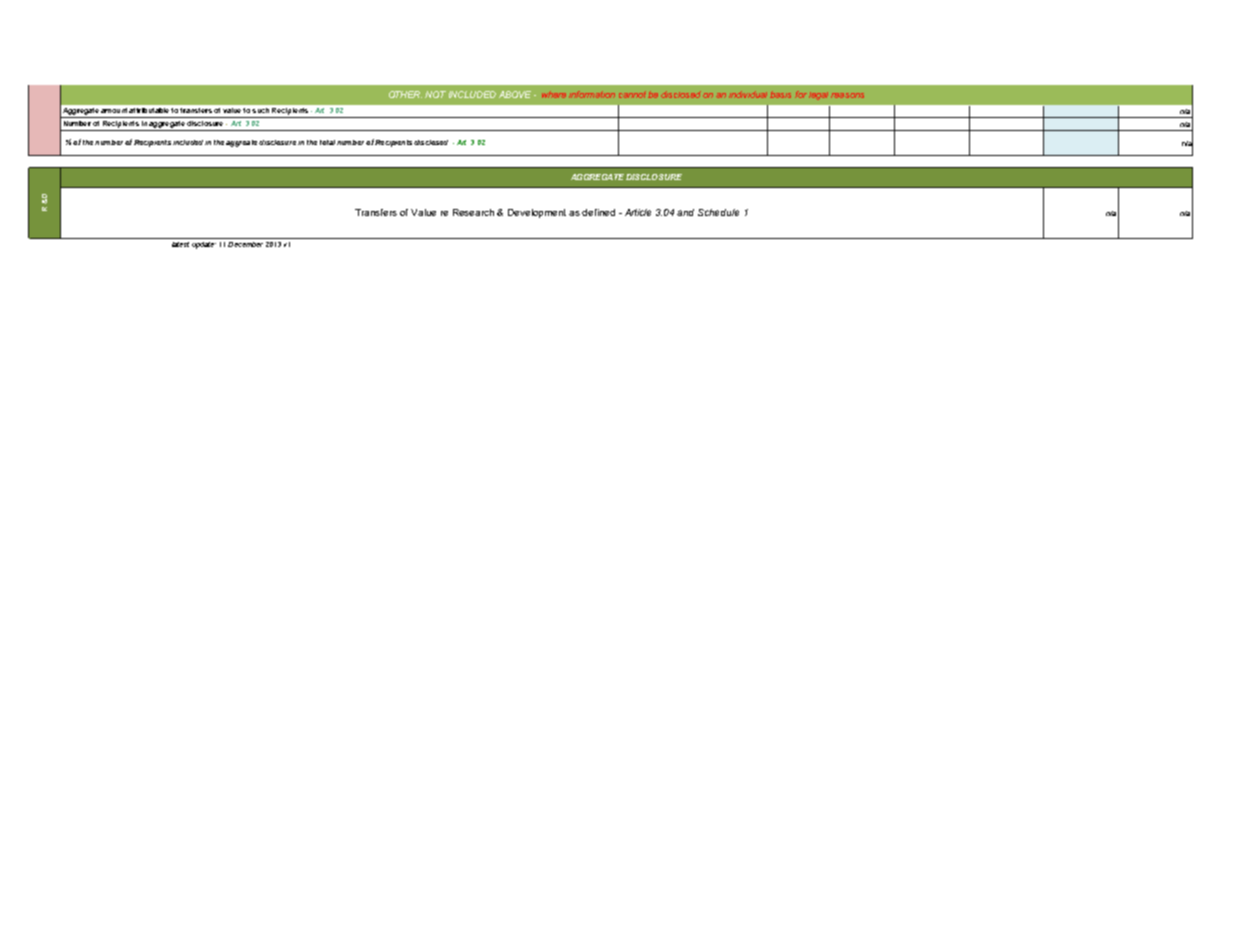 The height and width of the screenshot is (952, 1233). I want to click on basis, so click(780, 94).
